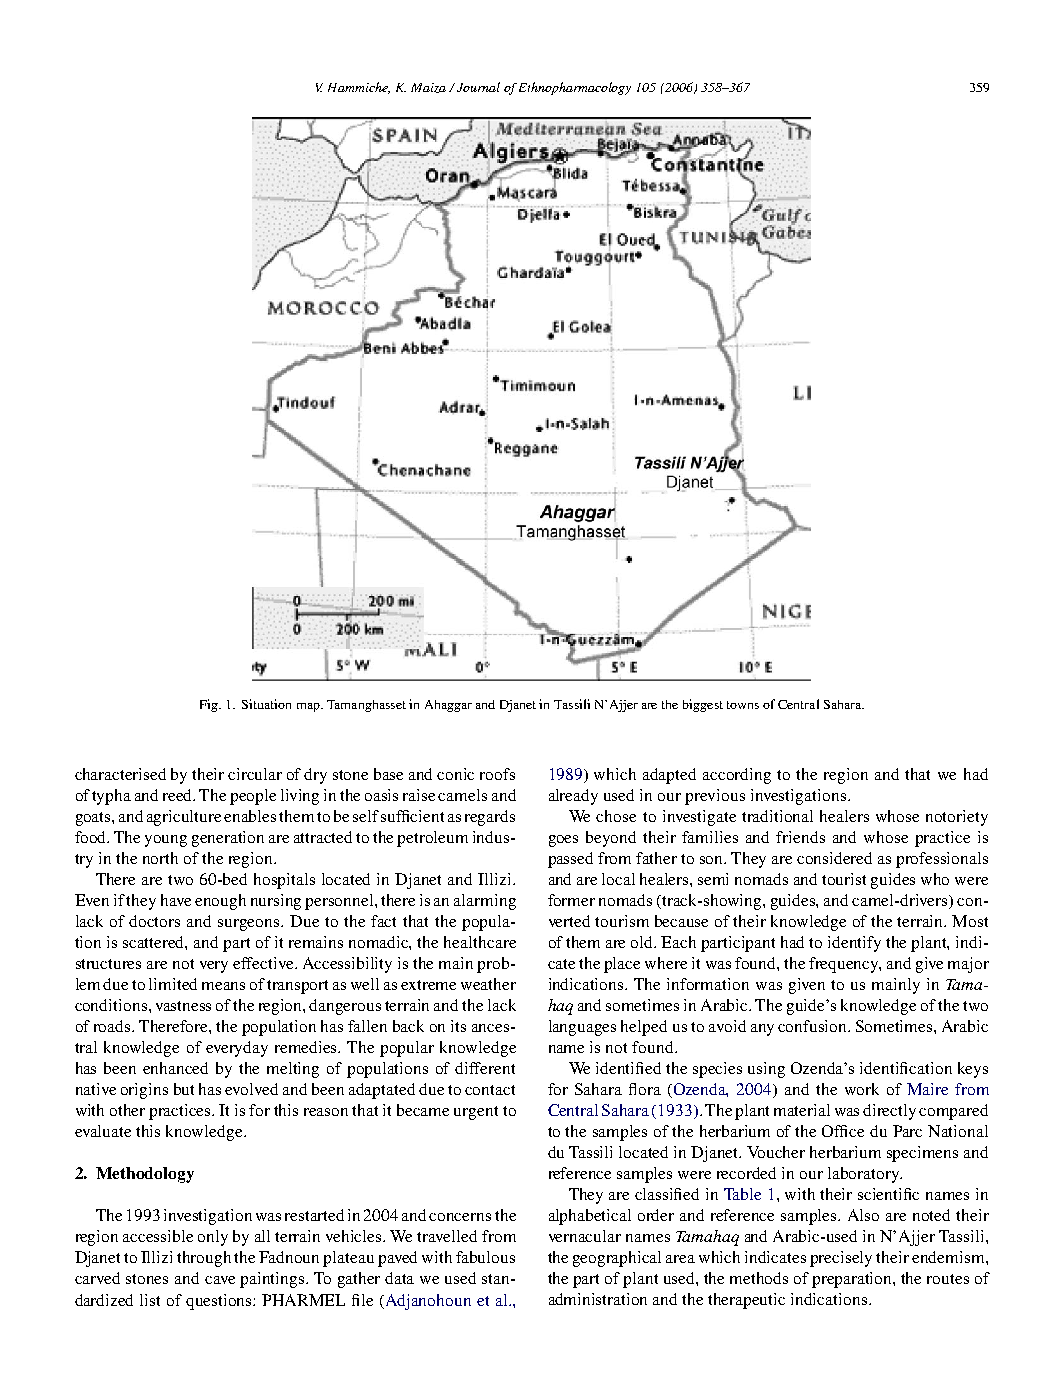  Describe the element at coordinates (497, 774) in the screenshot. I see `roofs` at that location.
